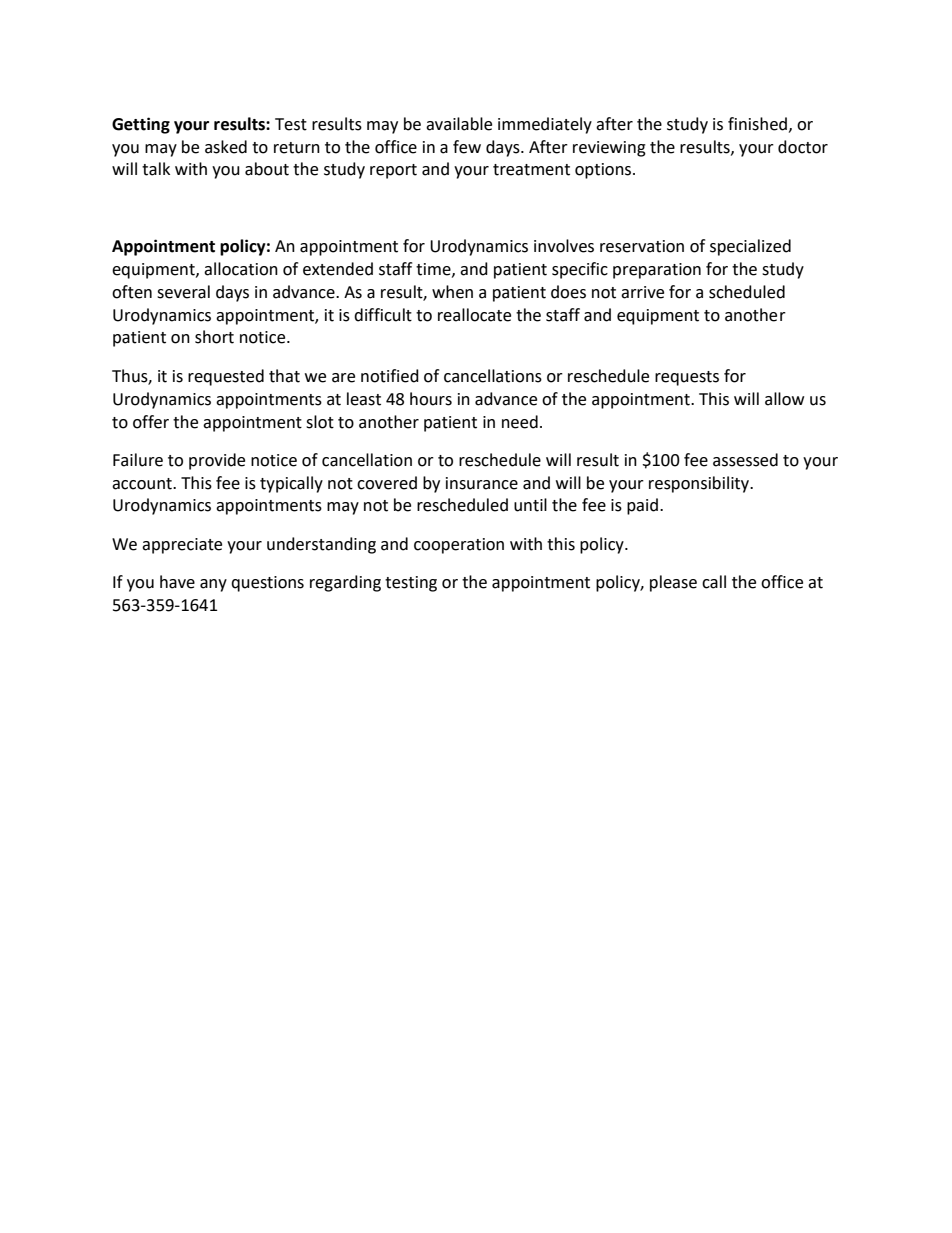 This screenshot has height=1233, width=952. I want to click on asked, so click(226, 147).
